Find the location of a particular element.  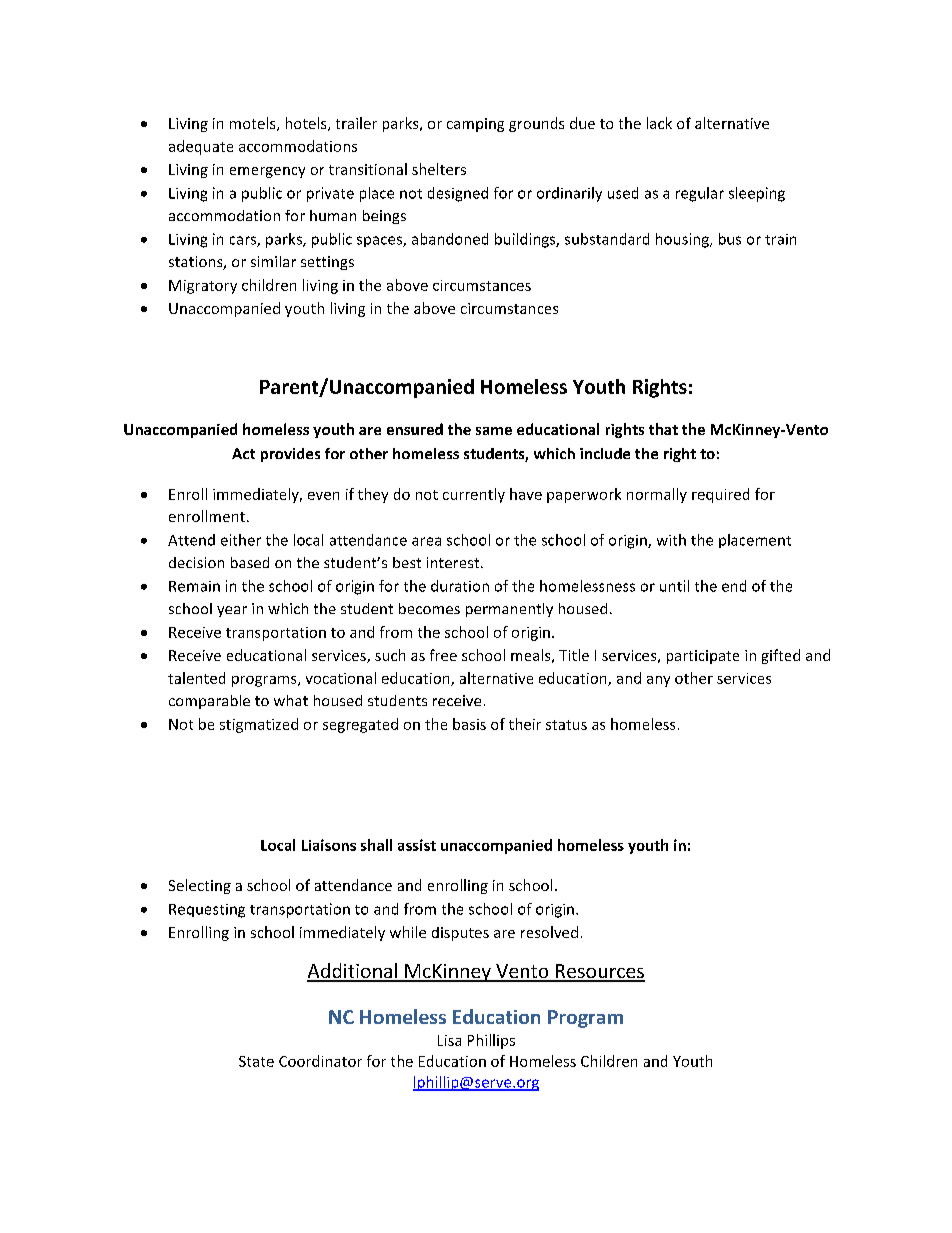

Act is located at coordinates (243, 453).
